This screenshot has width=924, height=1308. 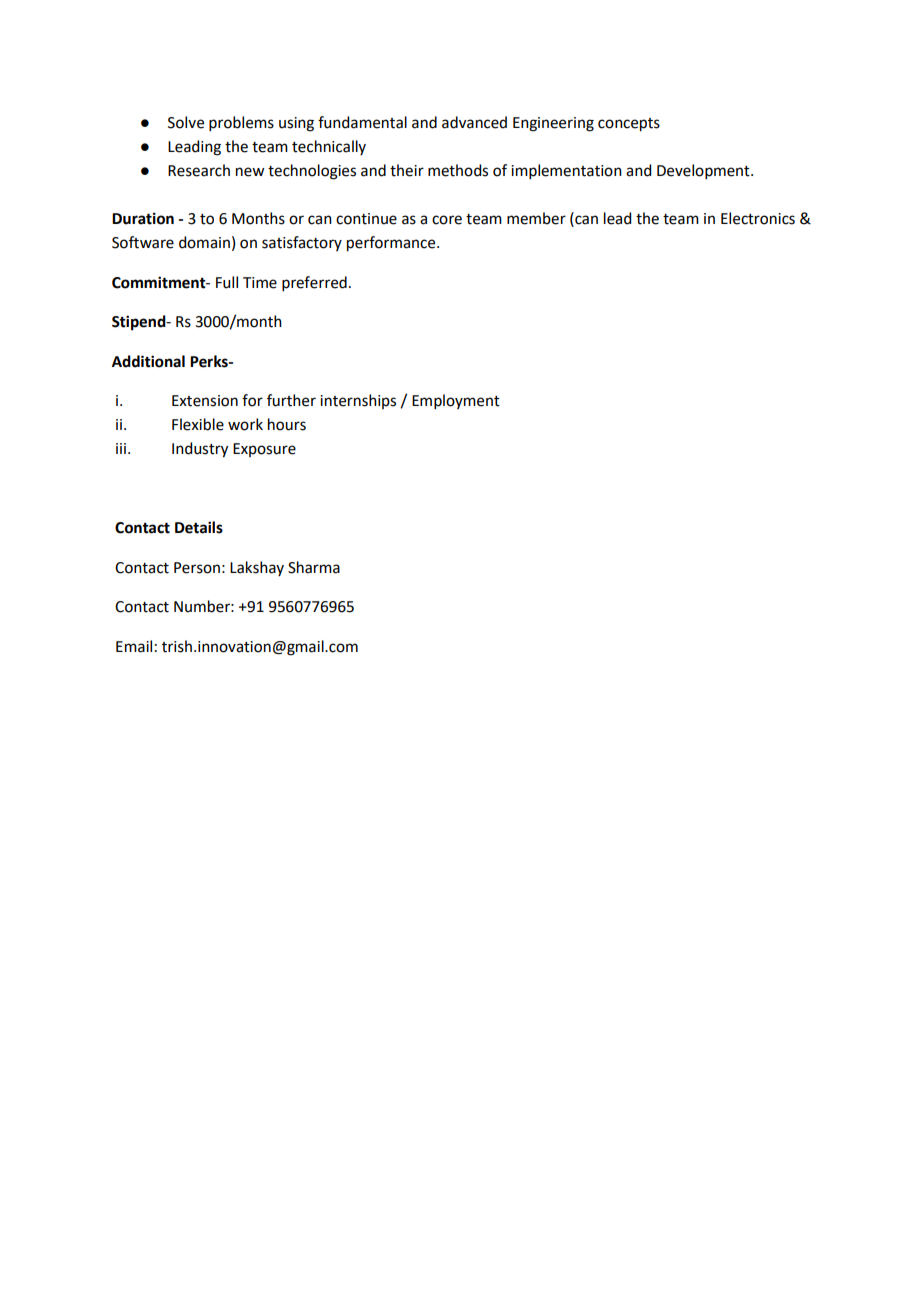 I want to click on Email, so click(x=134, y=646).
